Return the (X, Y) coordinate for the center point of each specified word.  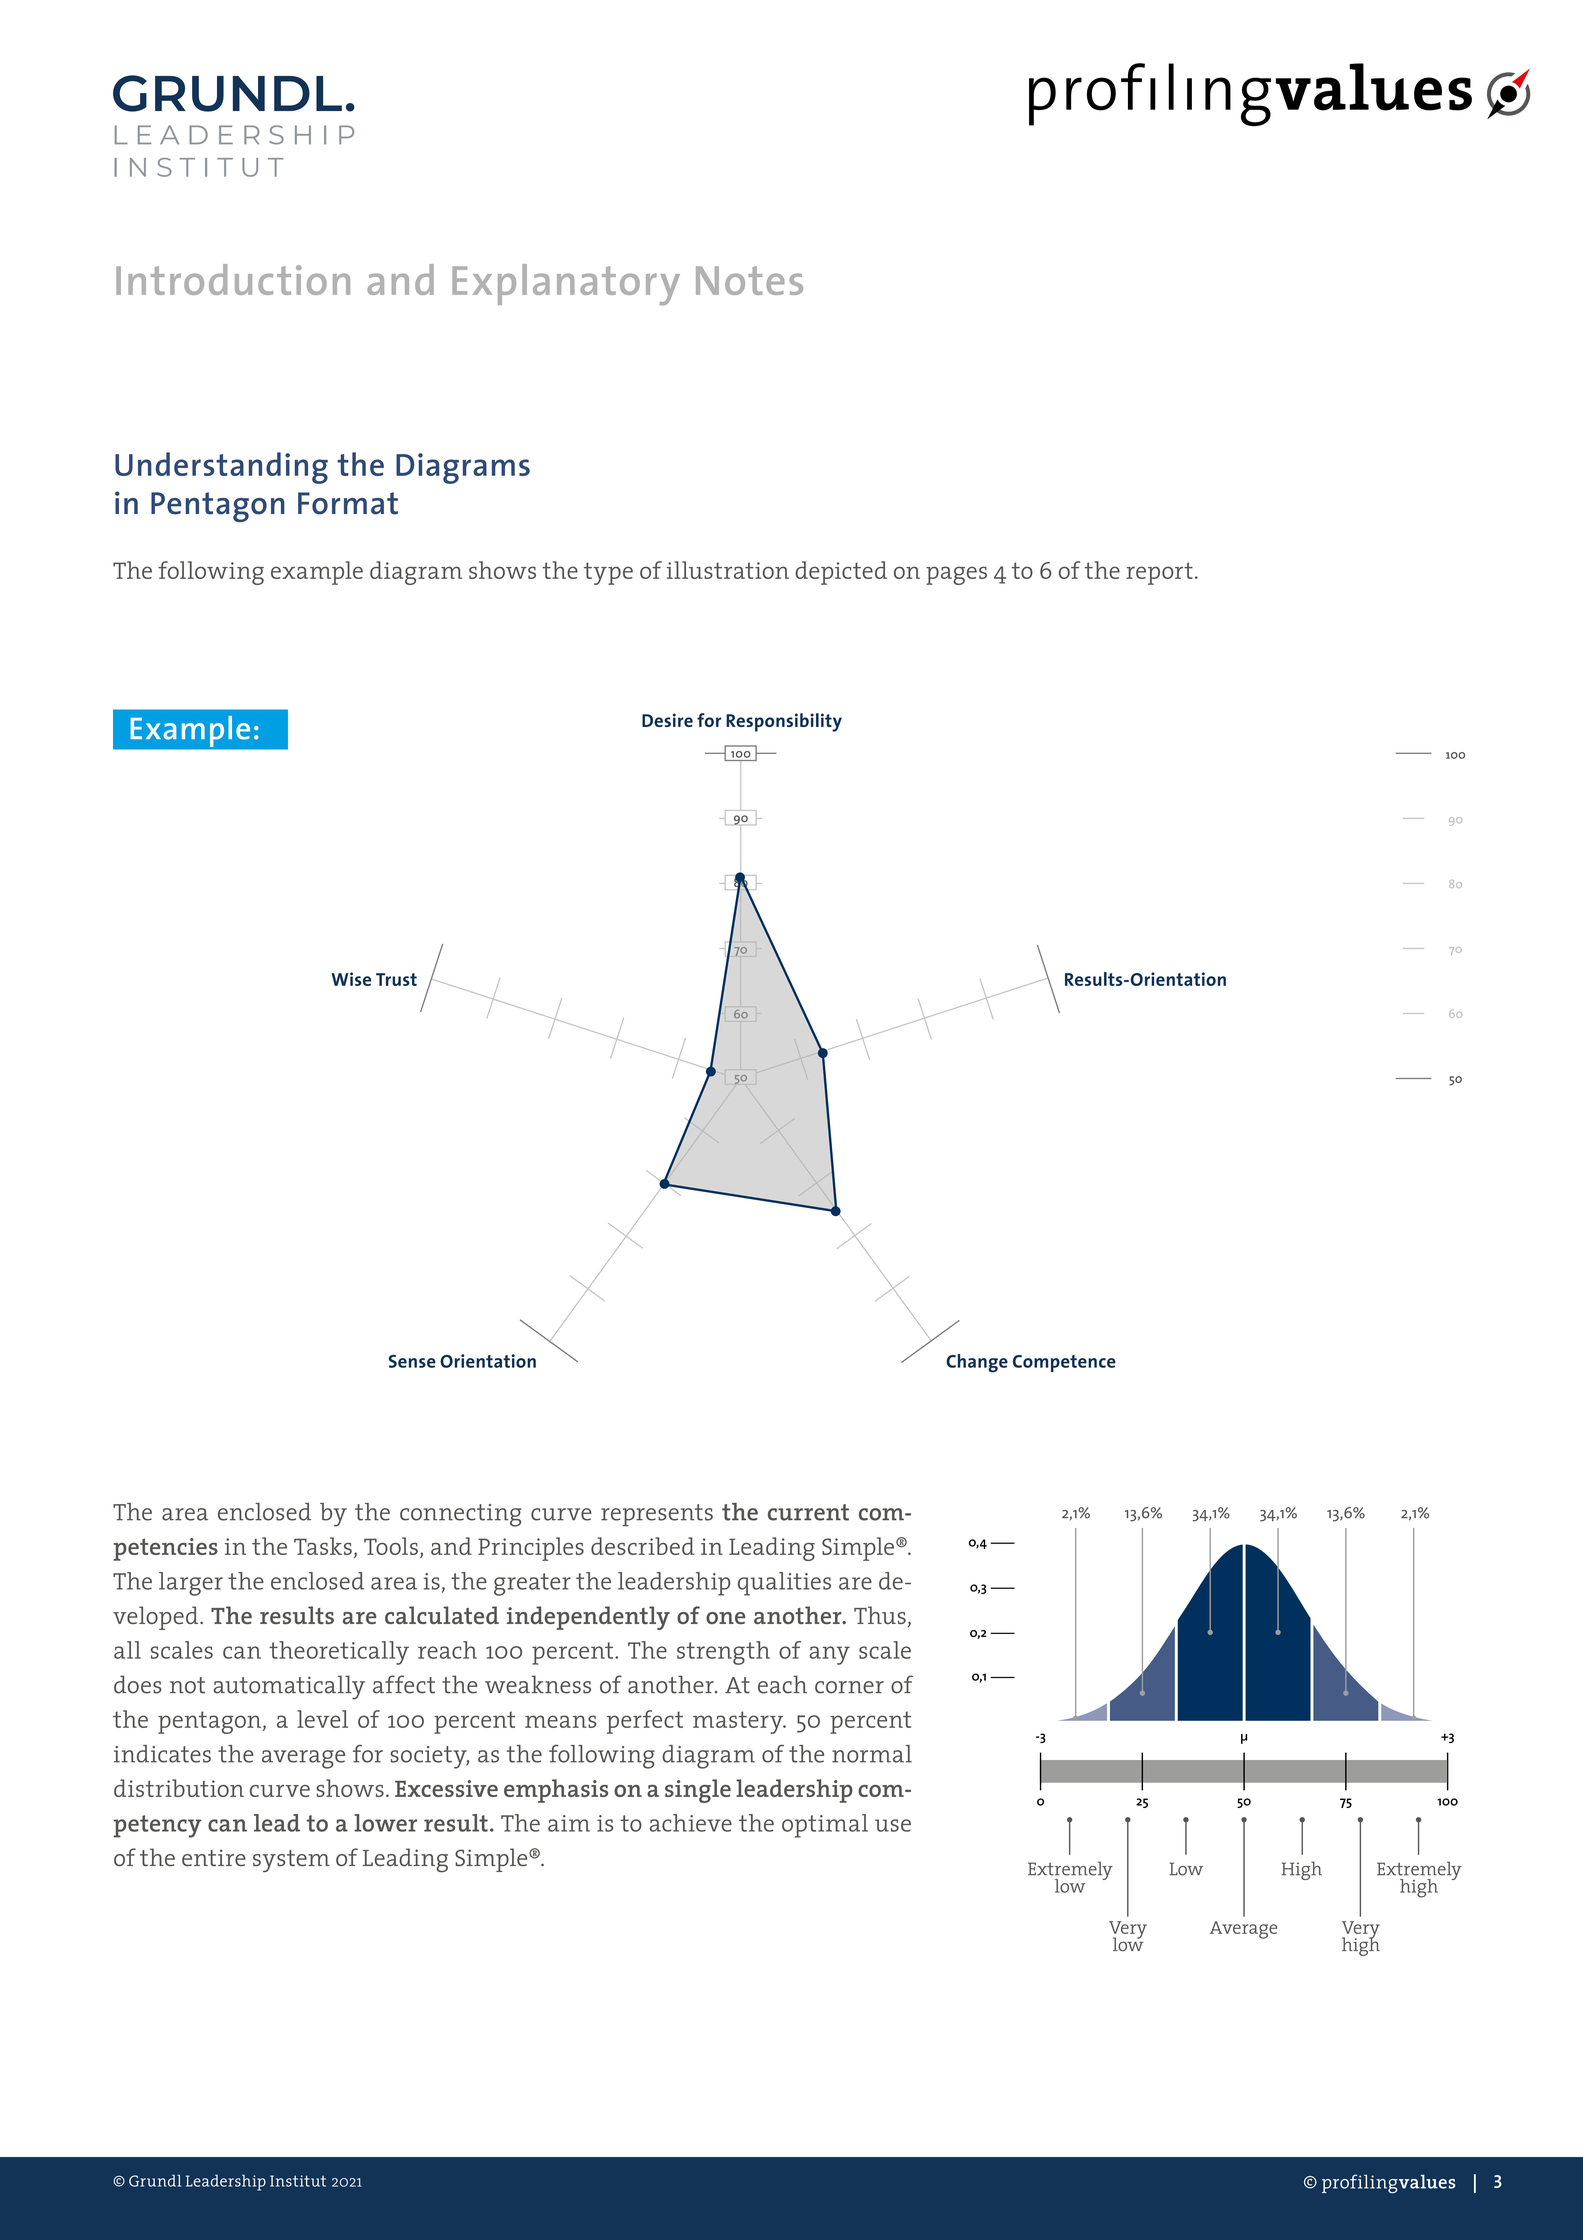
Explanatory (566, 284)
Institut (298, 2181)
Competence (1064, 1363)
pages (956, 575)
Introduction (233, 279)
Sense (412, 1361)
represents (657, 1515)
